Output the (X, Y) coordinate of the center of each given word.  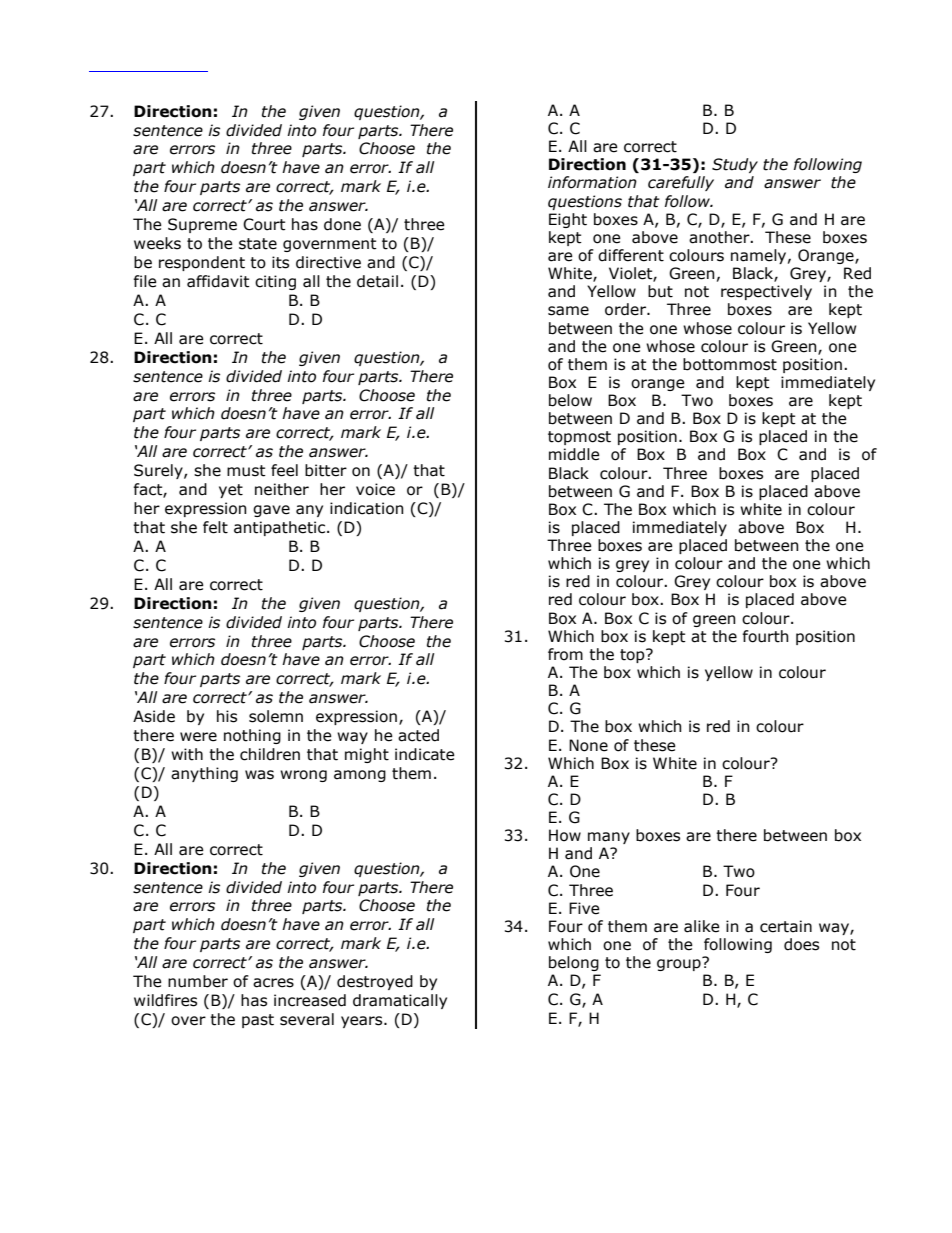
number (198, 981)
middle (574, 454)
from (565, 654)
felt (215, 527)
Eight (568, 220)
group (680, 964)
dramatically (400, 1001)
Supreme (202, 225)
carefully (681, 183)
